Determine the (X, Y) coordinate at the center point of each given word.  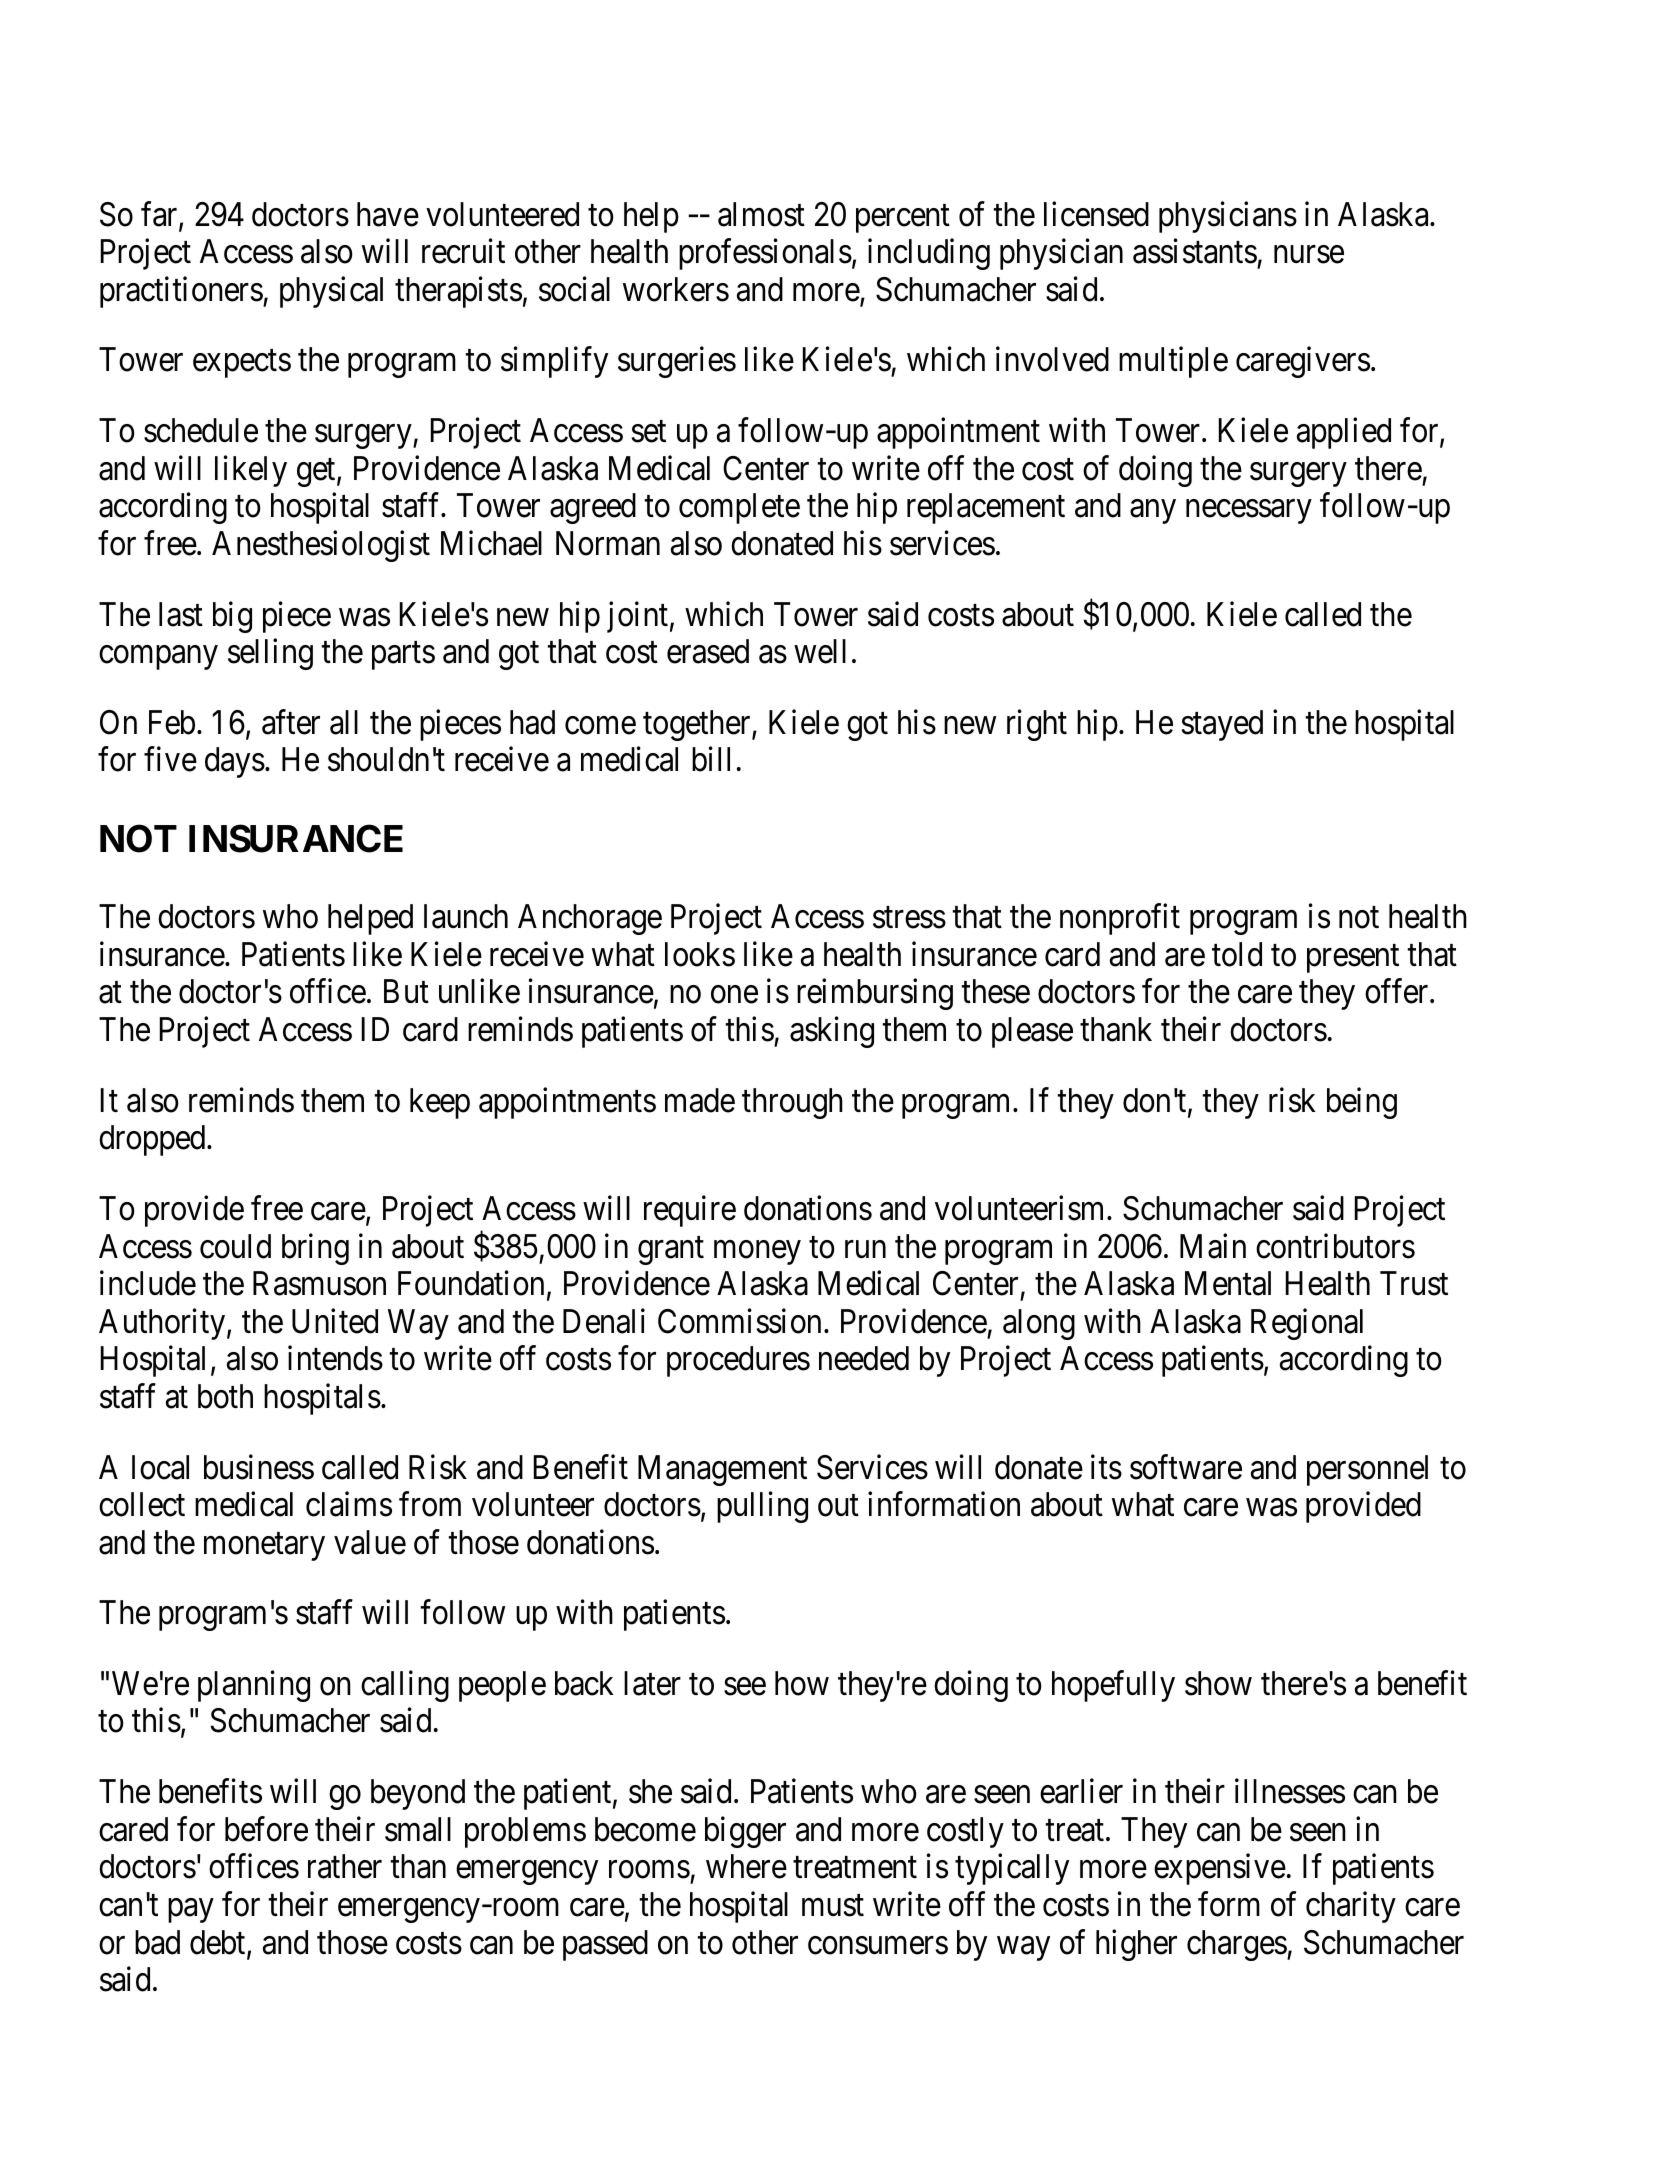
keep (440, 1103)
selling (270, 654)
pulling (762, 1507)
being (1362, 1103)
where (746, 1866)
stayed (1222, 725)
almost (761, 214)
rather (345, 1866)
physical (331, 292)
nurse (1309, 255)
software (1186, 1467)
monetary (264, 1547)
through (792, 1103)
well (820, 651)
